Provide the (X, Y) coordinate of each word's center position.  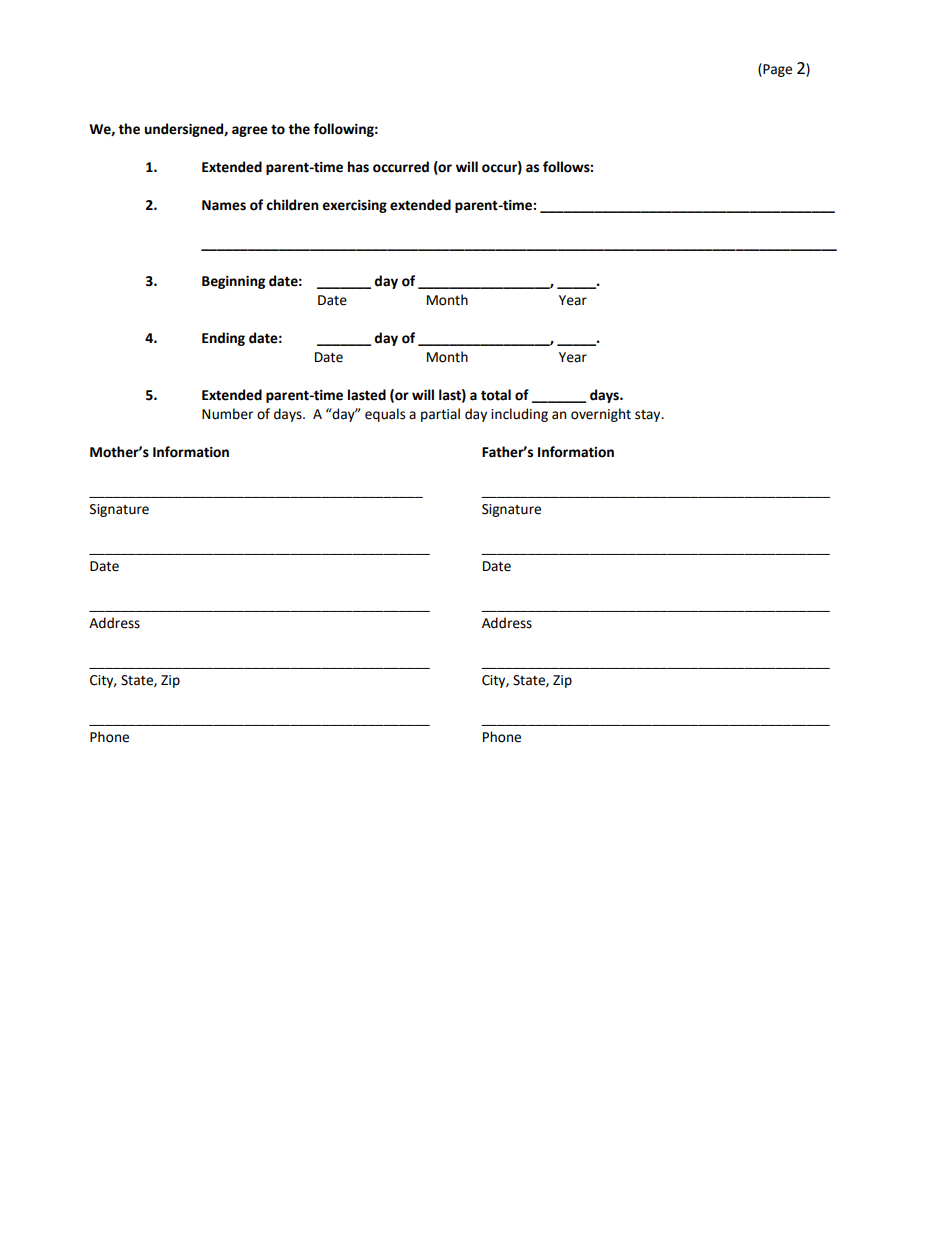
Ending (223, 339)
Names (224, 205)
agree (250, 131)
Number (227, 414)
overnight (601, 415)
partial (440, 415)
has (358, 167)
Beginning (233, 282)
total (496, 395)
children (292, 205)
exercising (354, 206)
